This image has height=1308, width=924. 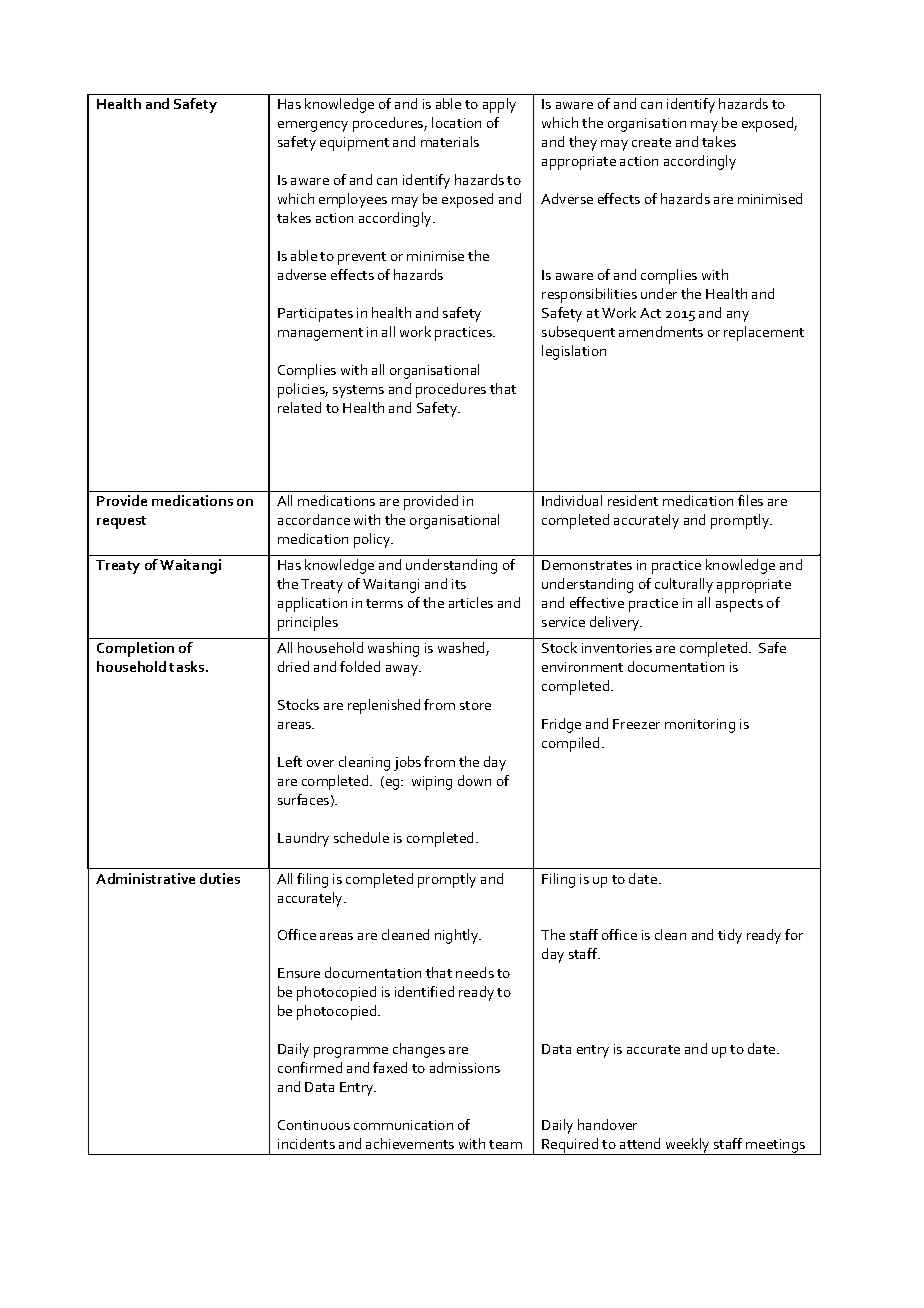 I want to click on tasks, so click(x=188, y=666).
